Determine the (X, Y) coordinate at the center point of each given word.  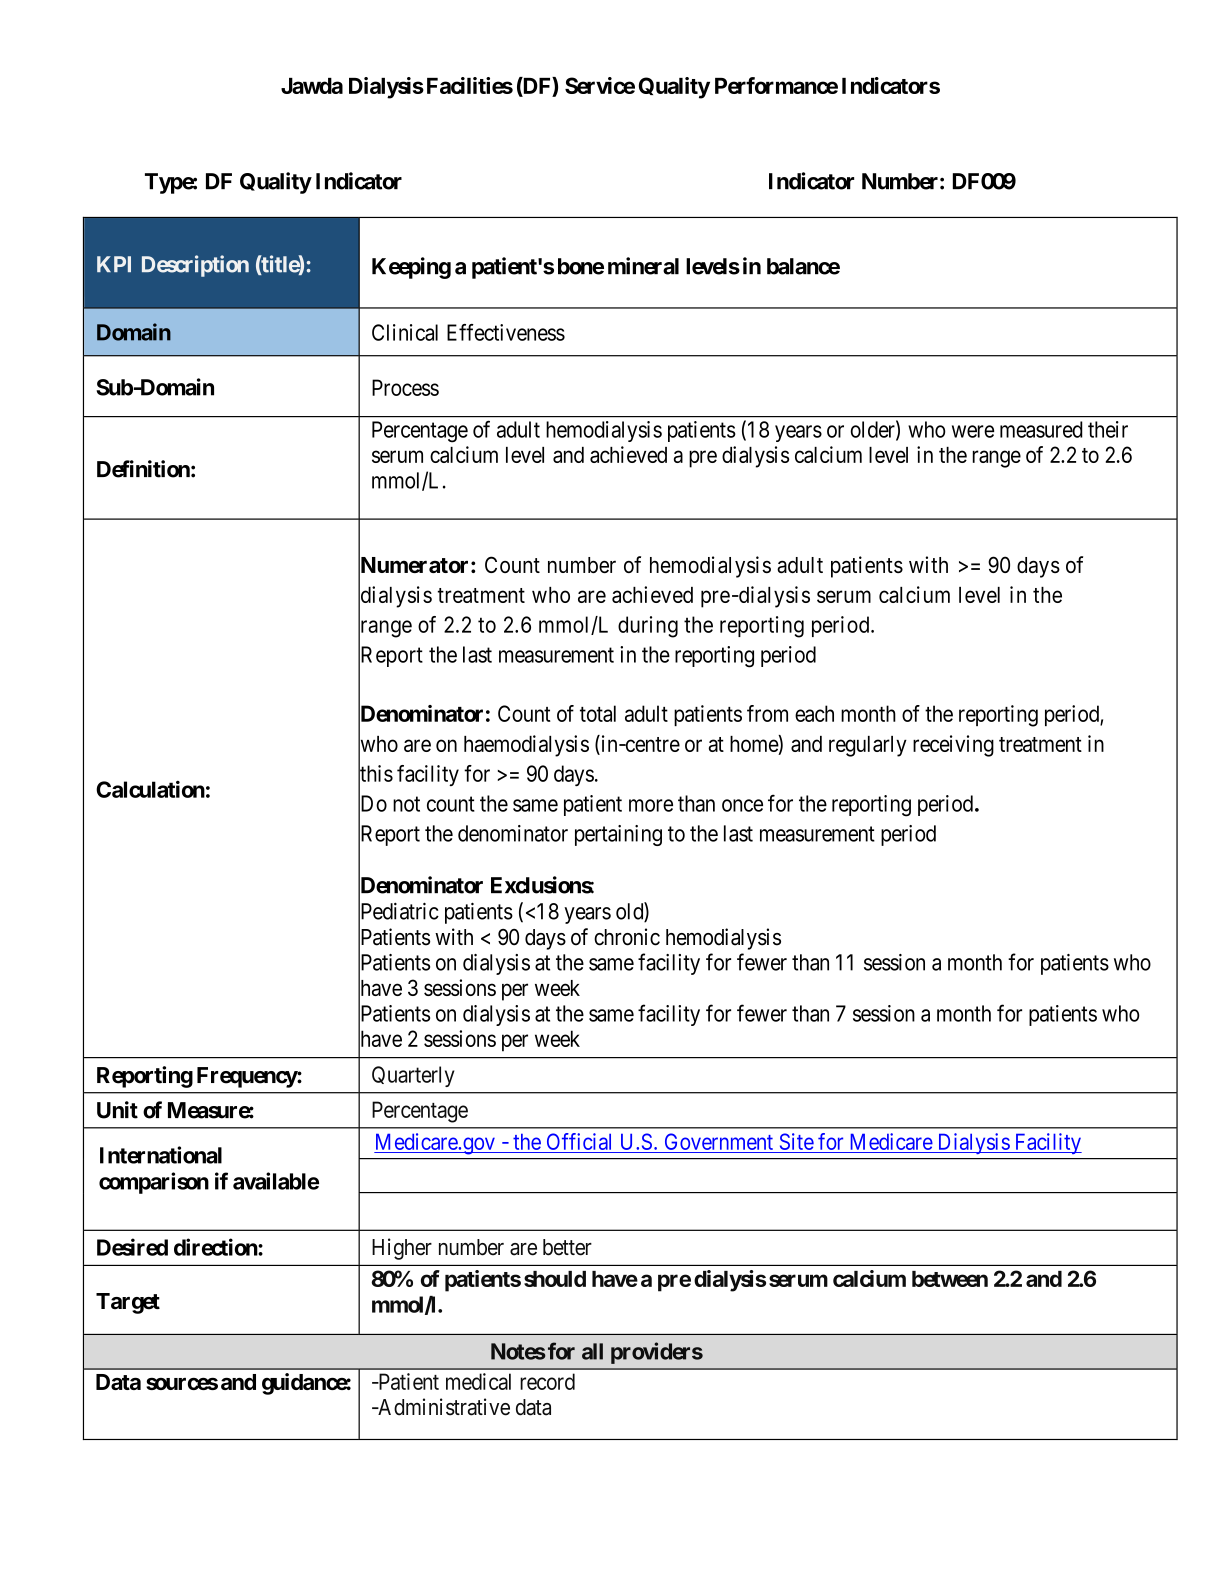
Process (405, 387)
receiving (953, 746)
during (648, 627)
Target (128, 1303)
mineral (643, 266)
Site (797, 1141)
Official (579, 1141)
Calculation (150, 789)
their (1108, 429)
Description (195, 266)
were (973, 431)
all (592, 1351)
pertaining (618, 835)
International (161, 1155)
